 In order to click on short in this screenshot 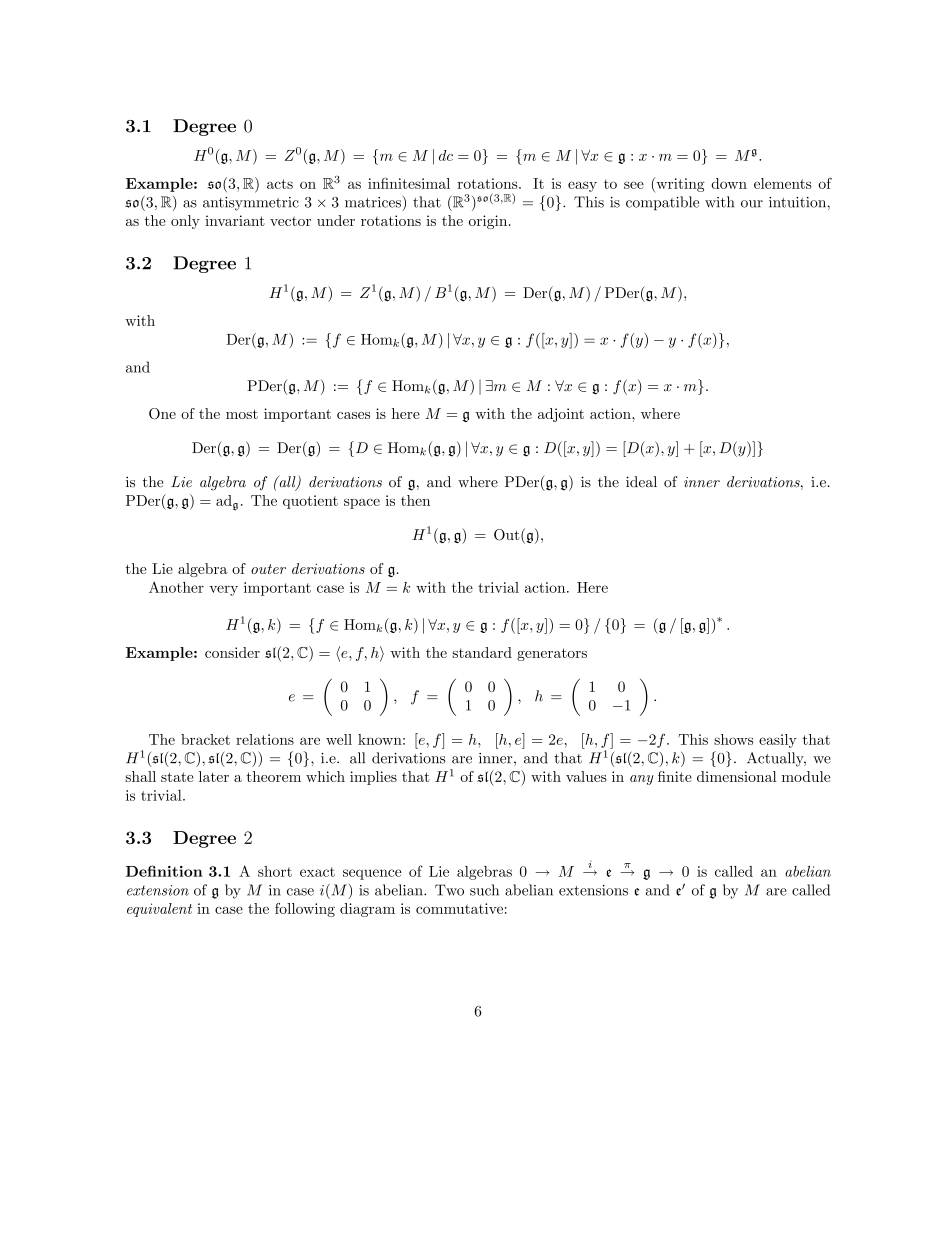, I will do `click(275, 871)`.
